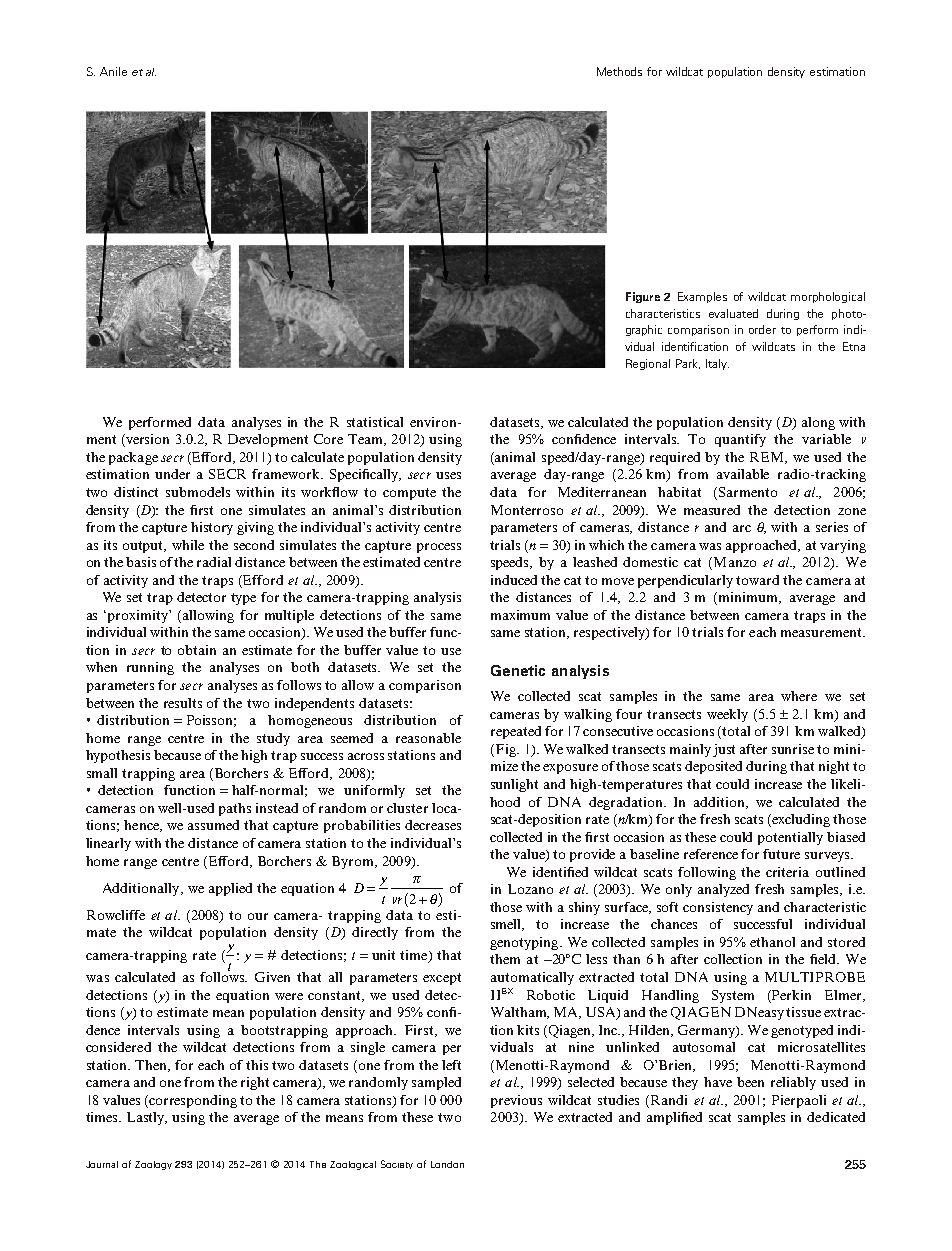 The image size is (952, 1251). What do you see at coordinates (619, 71) in the screenshot?
I see `Methods` at bounding box center [619, 71].
